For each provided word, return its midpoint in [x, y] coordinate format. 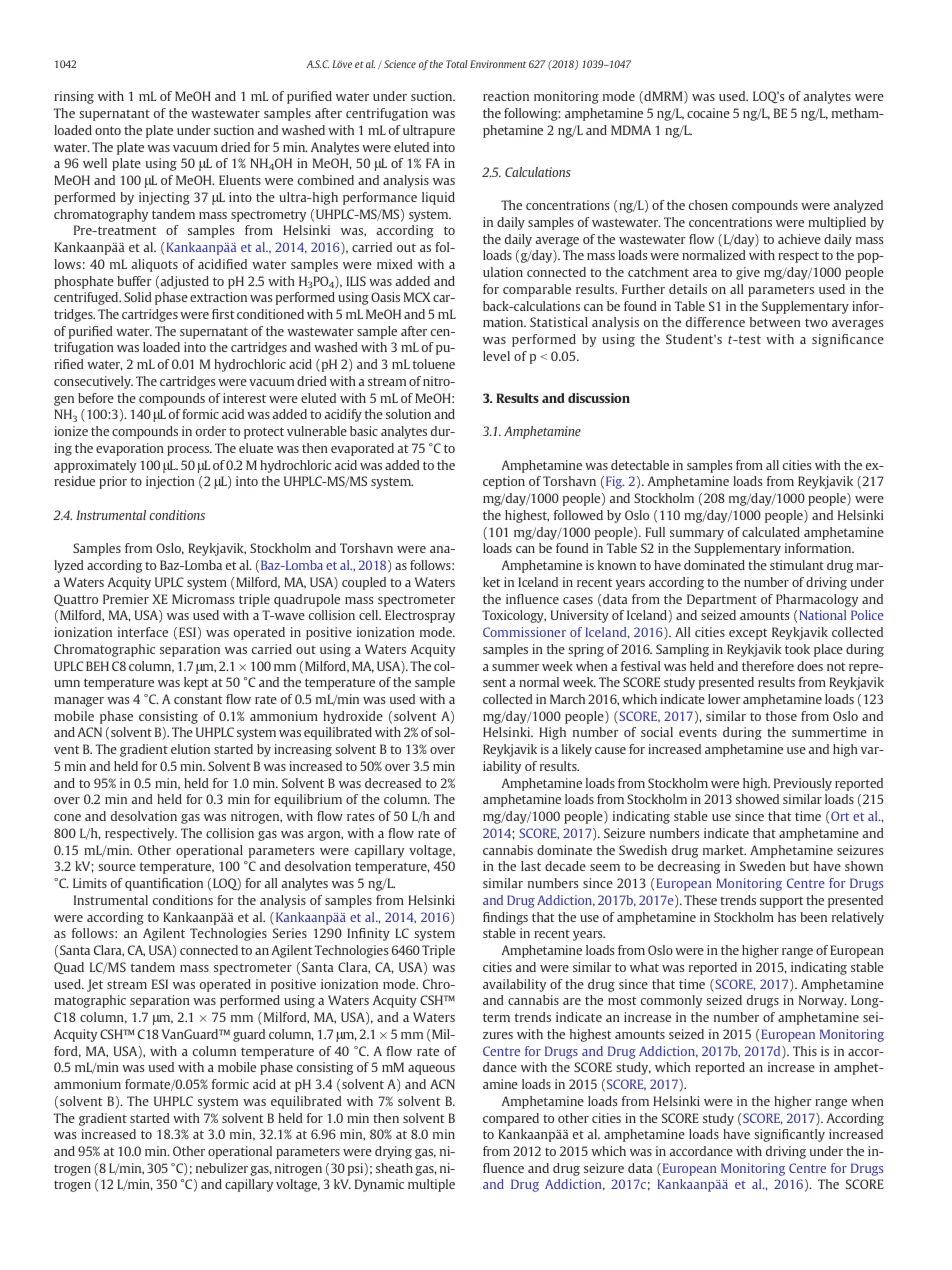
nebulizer [222, 1168]
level [496, 356]
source [117, 867]
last [531, 866]
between [775, 322]
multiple [431, 1185]
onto [108, 130]
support [782, 902]
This [805, 1051]
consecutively [93, 382]
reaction [506, 96]
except [748, 634]
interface [143, 632]
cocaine [708, 113]
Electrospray [420, 616]
